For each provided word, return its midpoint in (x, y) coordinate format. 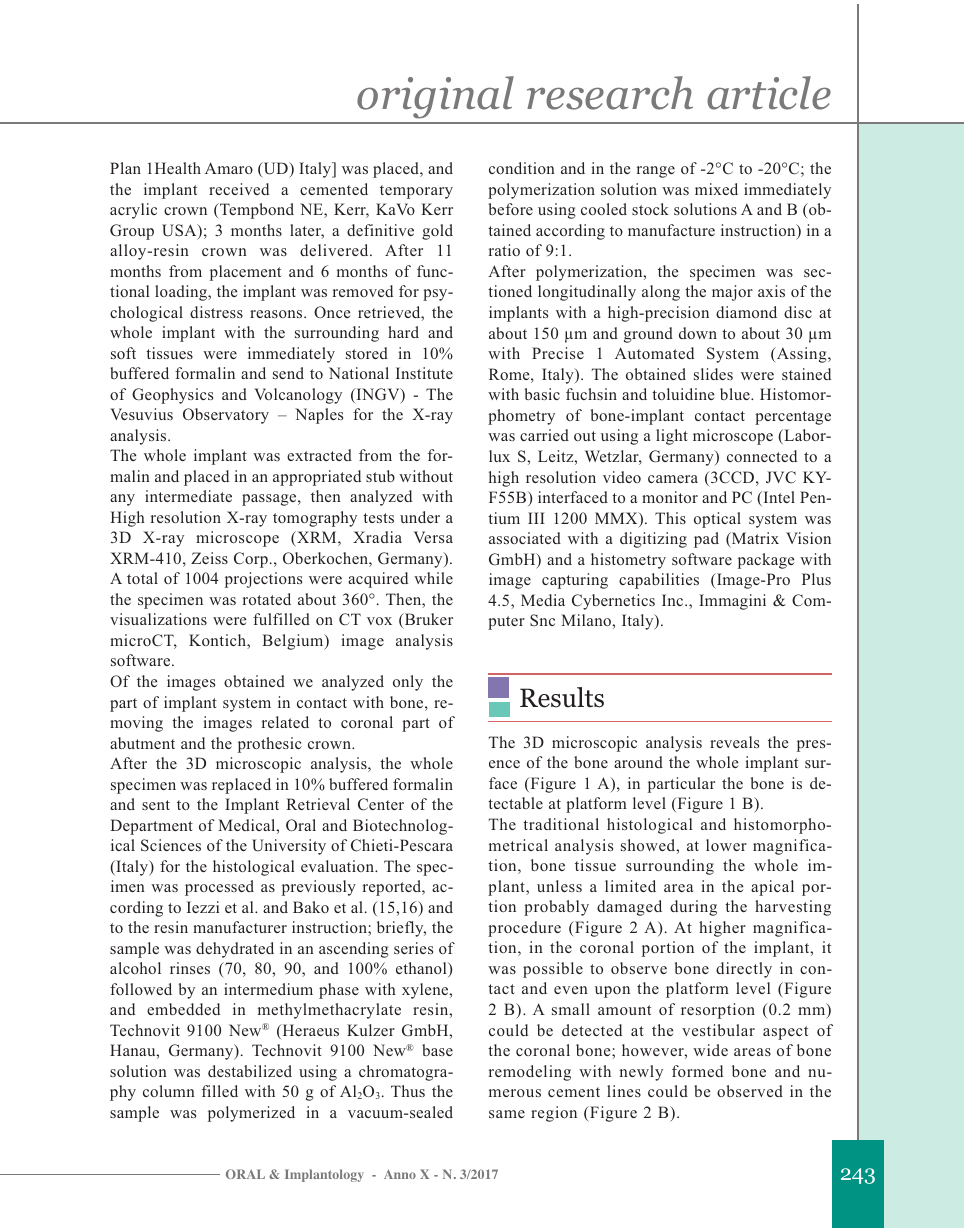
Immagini (732, 602)
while (433, 578)
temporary (416, 192)
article (769, 93)
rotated (267, 599)
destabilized (250, 1071)
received (239, 189)
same (507, 1114)
